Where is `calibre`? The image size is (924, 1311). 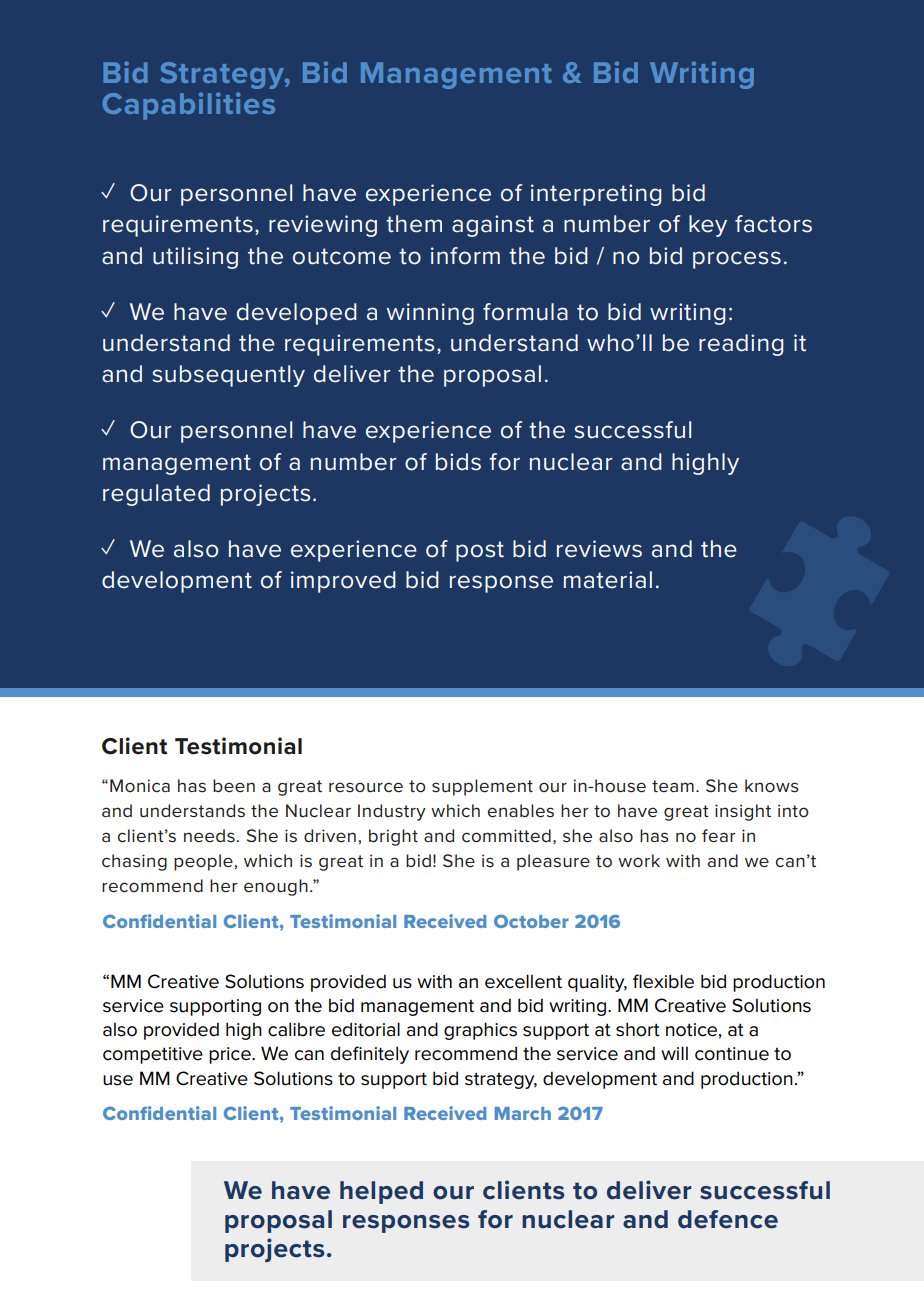
calibre is located at coordinates (296, 1029).
